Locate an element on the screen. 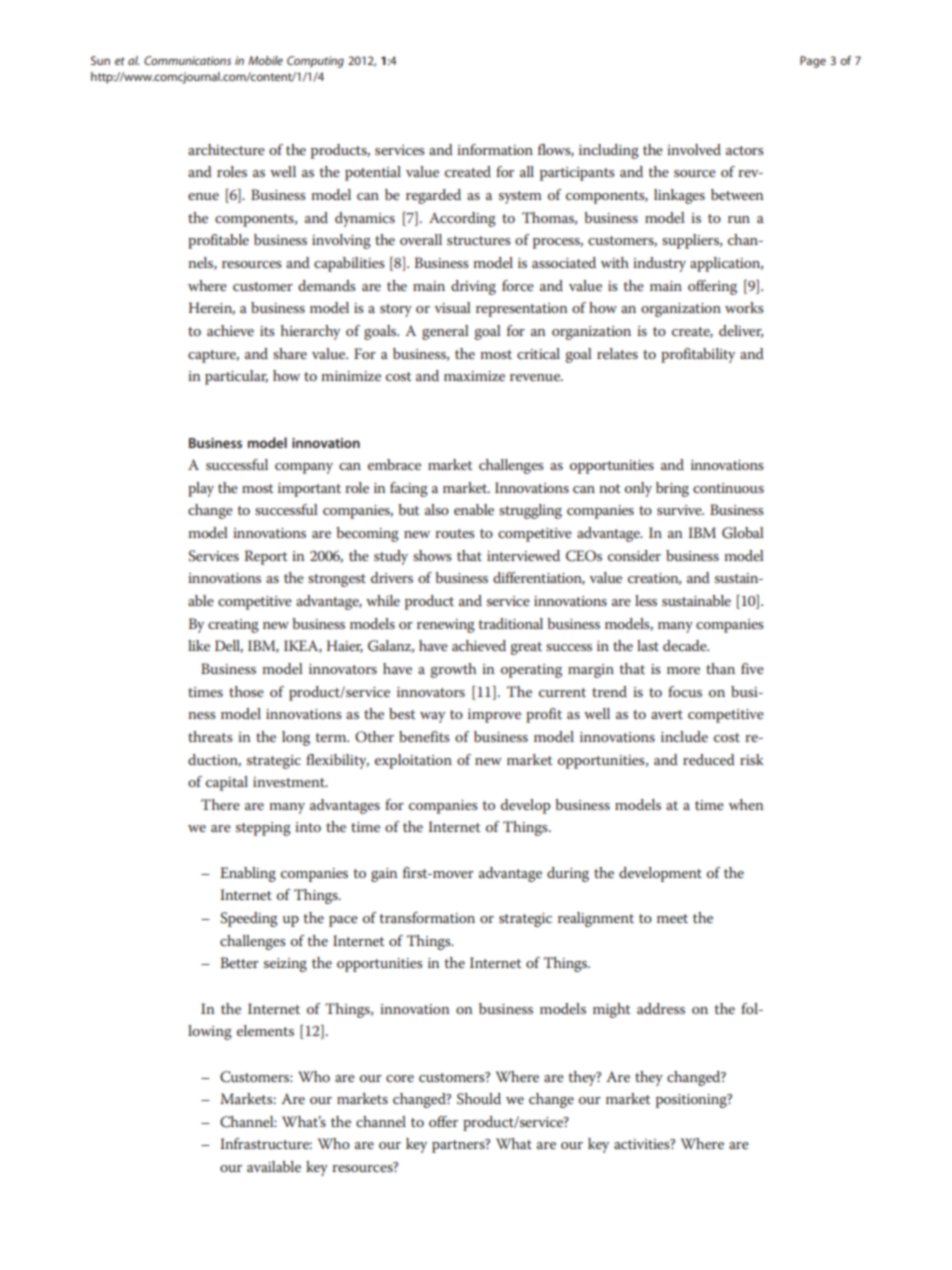 The image size is (952, 1270). information is located at coordinates (495, 149).
